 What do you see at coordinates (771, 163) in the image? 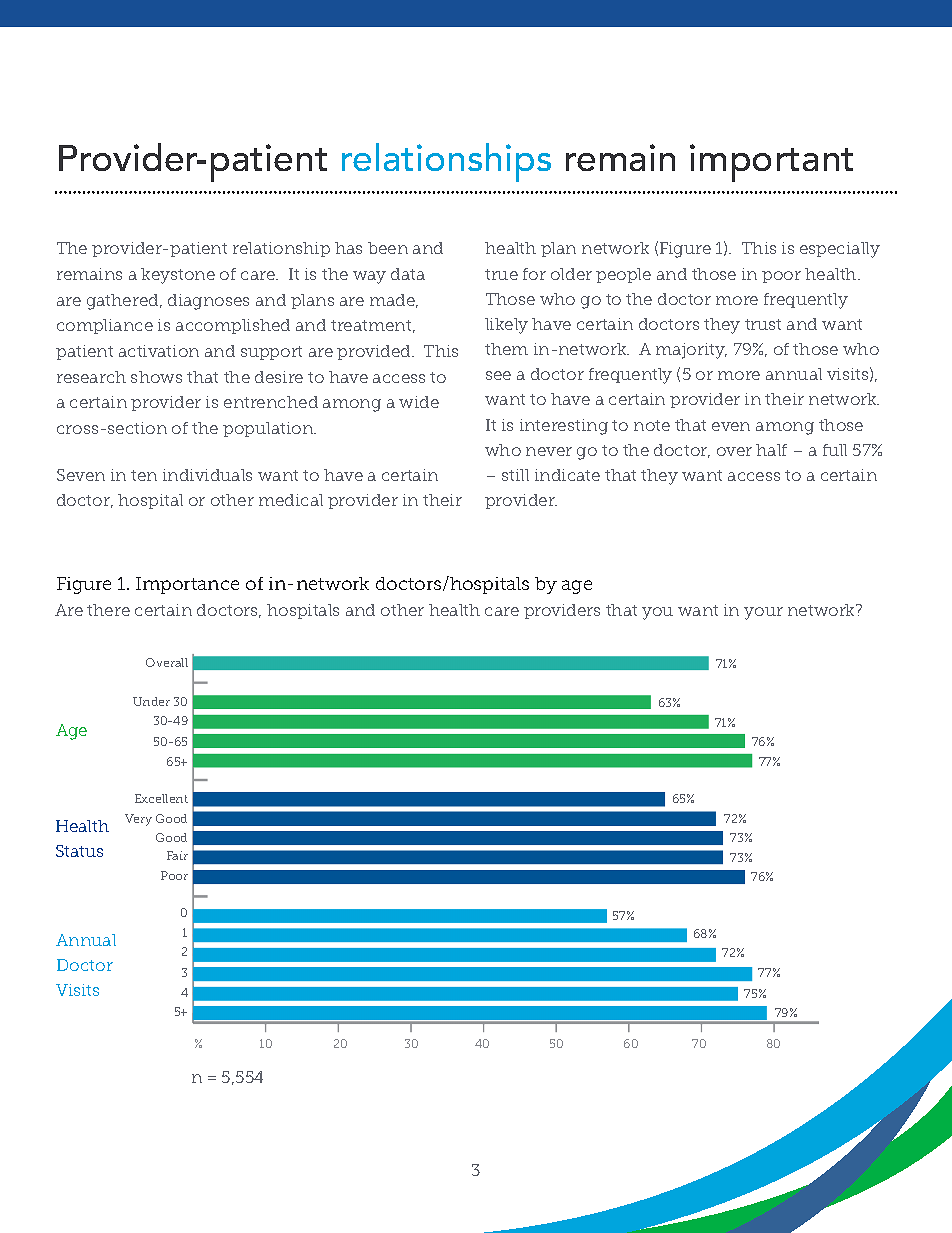
I see `important` at bounding box center [771, 163].
